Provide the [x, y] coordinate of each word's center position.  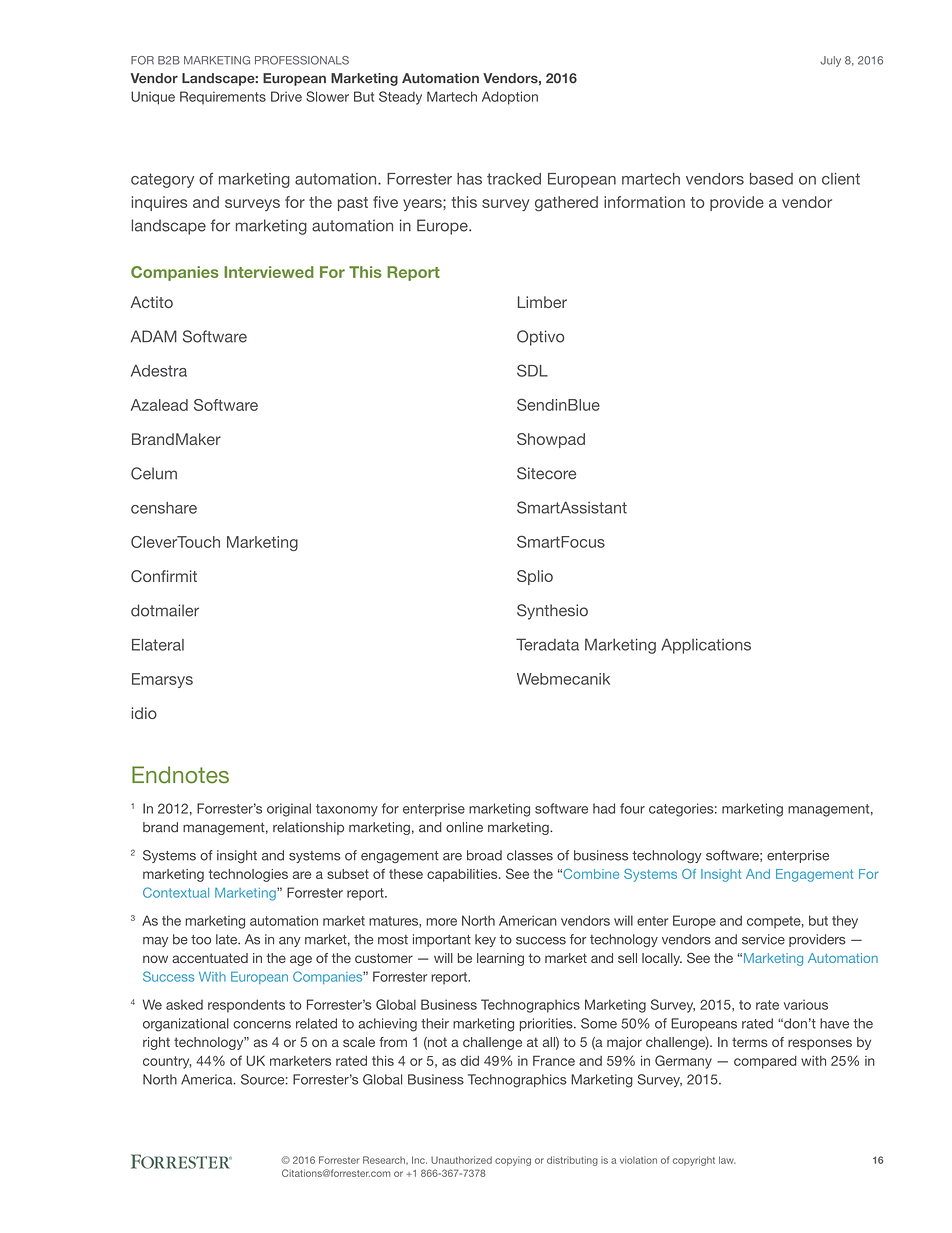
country [167, 1062]
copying [513, 1161]
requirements [223, 98]
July [830, 61]
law [727, 1160]
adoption [510, 98]
